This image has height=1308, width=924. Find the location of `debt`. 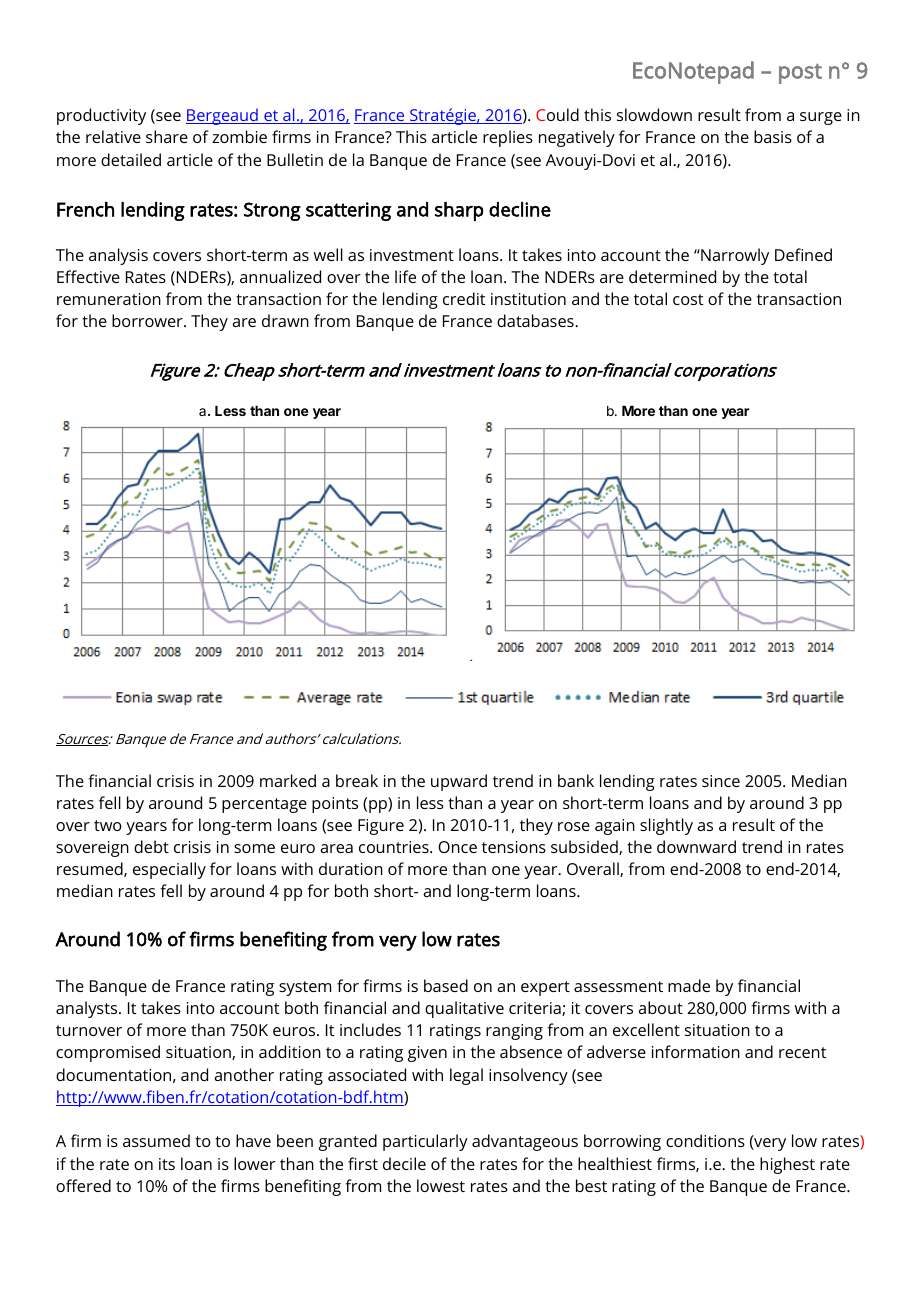

debt is located at coordinates (151, 846).
